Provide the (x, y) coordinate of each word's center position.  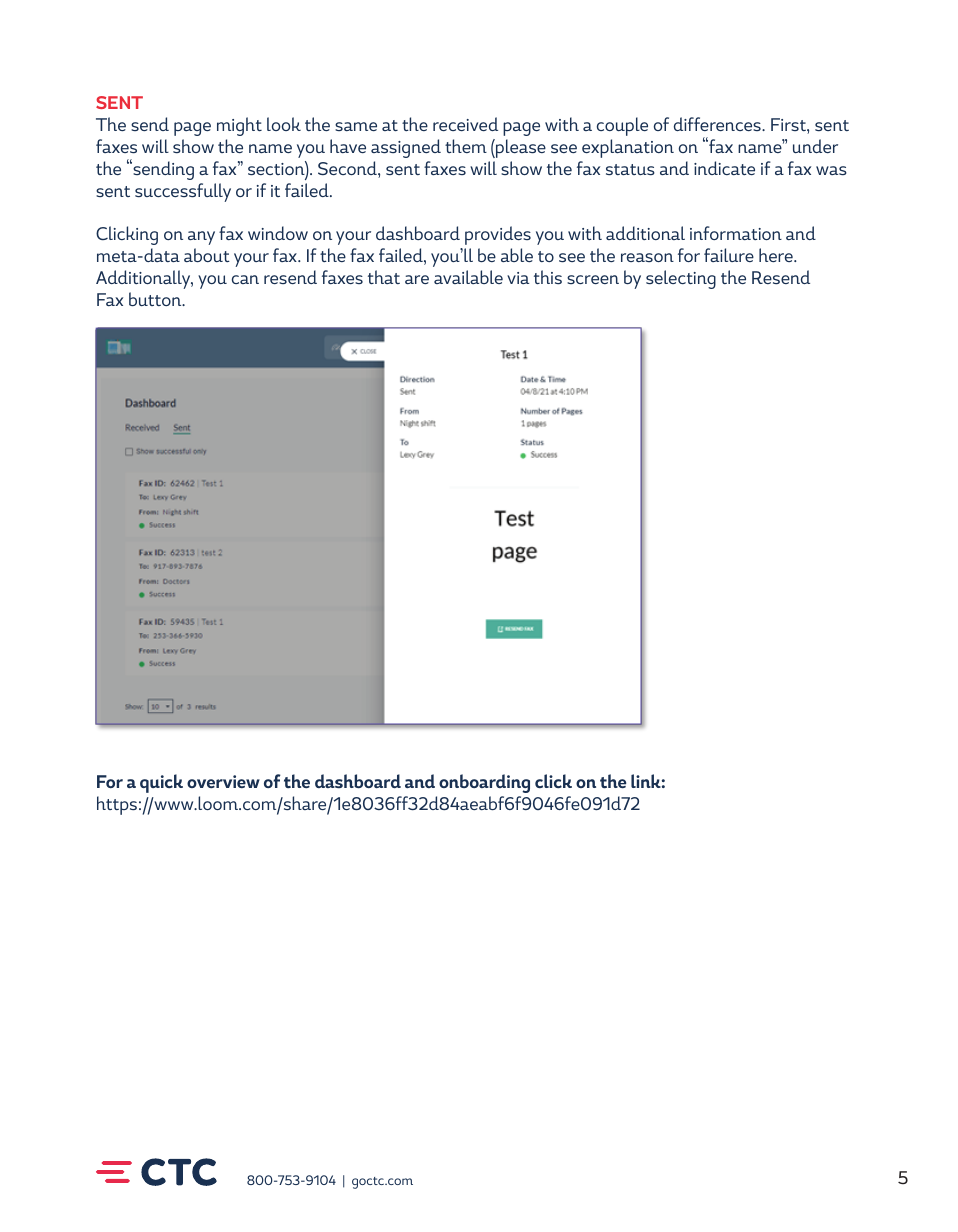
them (466, 146)
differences (718, 124)
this (548, 277)
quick (161, 783)
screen (593, 279)
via (518, 278)
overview (223, 781)
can (245, 279)
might (239, 126)
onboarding (484, 783)
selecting (681, 279)
